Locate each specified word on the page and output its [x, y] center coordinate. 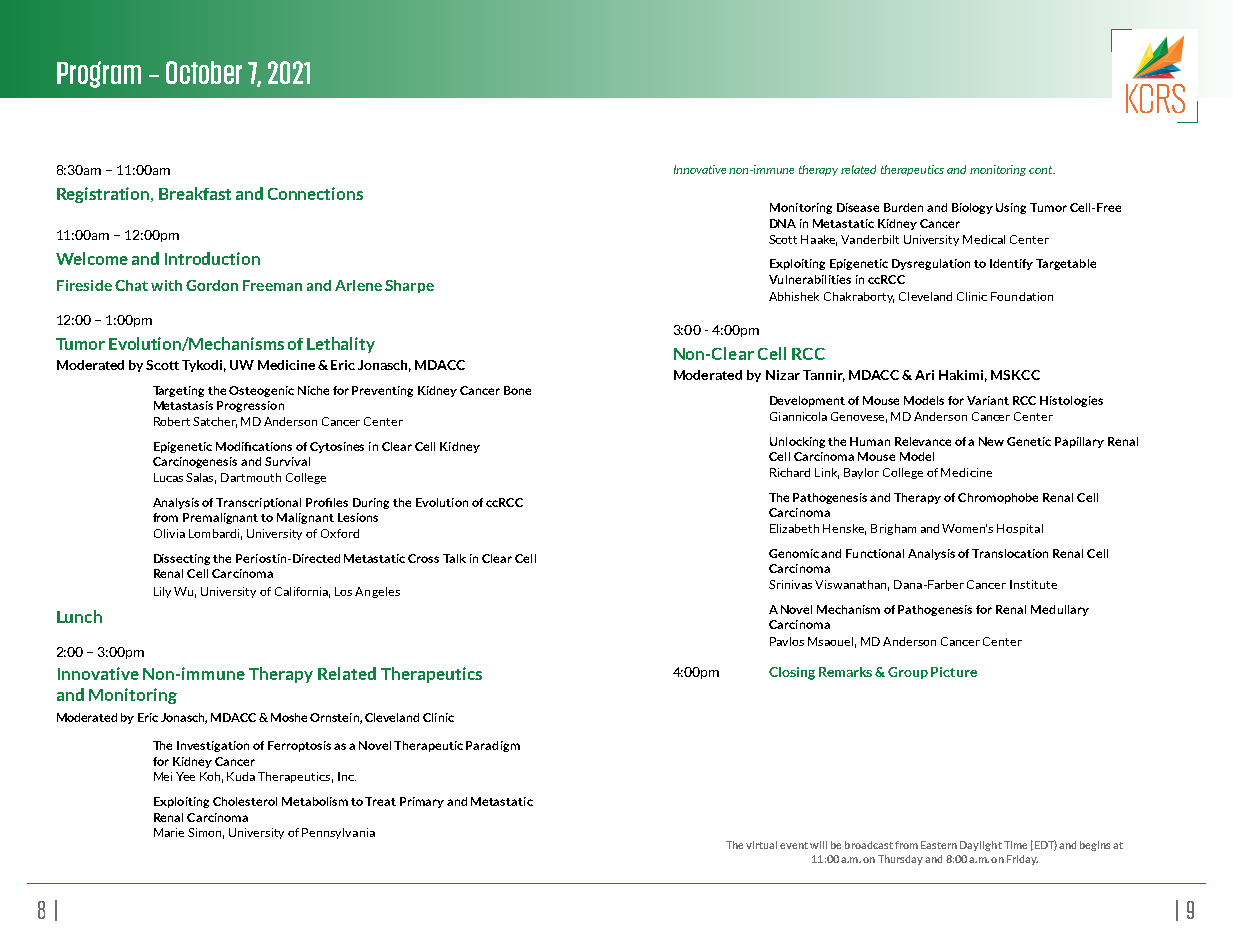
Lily [162, 592]
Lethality [341, 345]
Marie [169, 832]
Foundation [1022, 296]
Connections [315, 193]
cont [1042, 170]
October [204, 72]
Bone [517, 390]
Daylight [981, 846]
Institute [1033, 584]
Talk [454, 558]
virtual [761, 845]
